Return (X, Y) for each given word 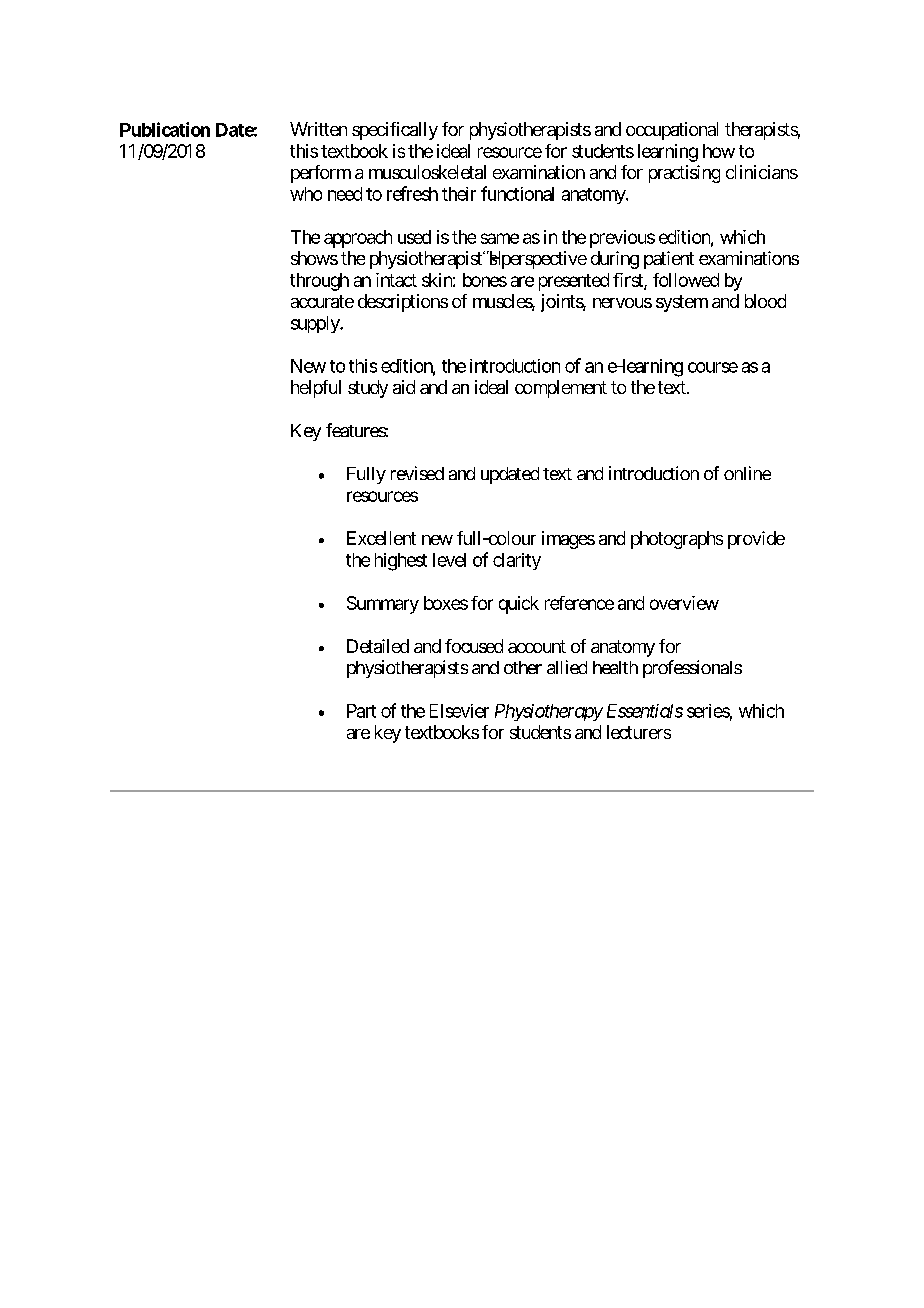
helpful (316, 389)
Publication (165, 129)
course (713, 367)
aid (404, 387)
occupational (672, 131)
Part (361, 711)
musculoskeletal (427, 172)
